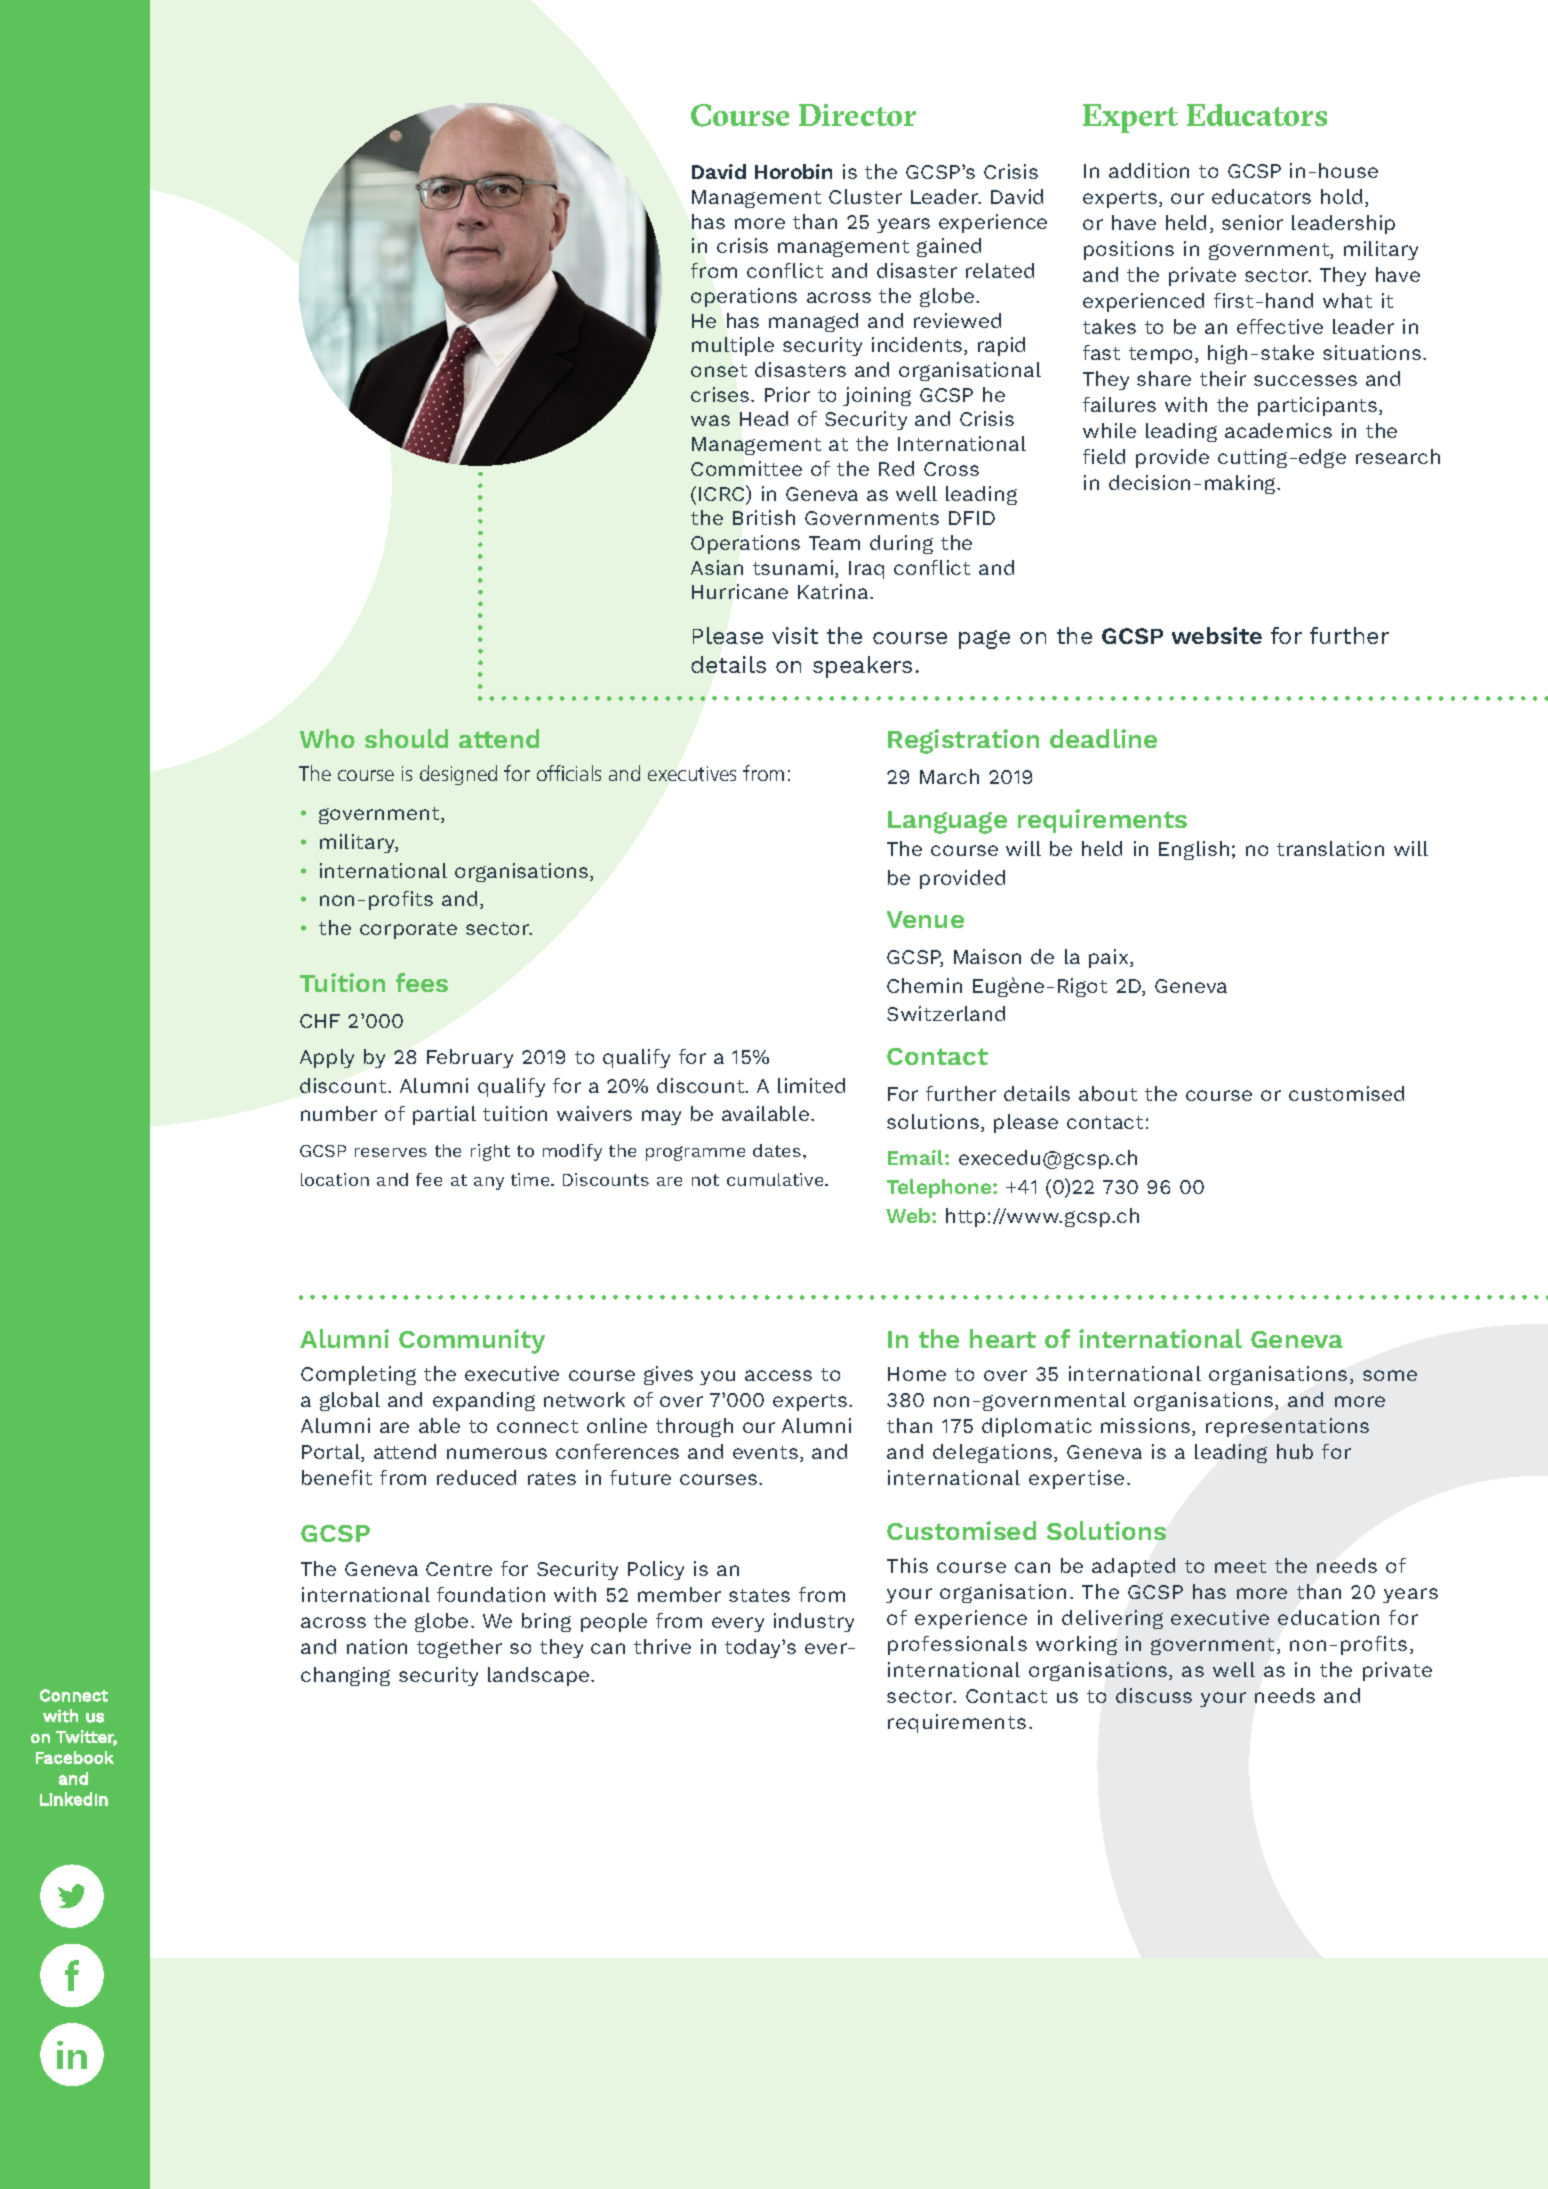 The height and width of the screenshot is (2189, 1548). What do you see at coordinates (1108, 1093) in the screenshot?
I see `about` at bounding box center [1108, 1093].
